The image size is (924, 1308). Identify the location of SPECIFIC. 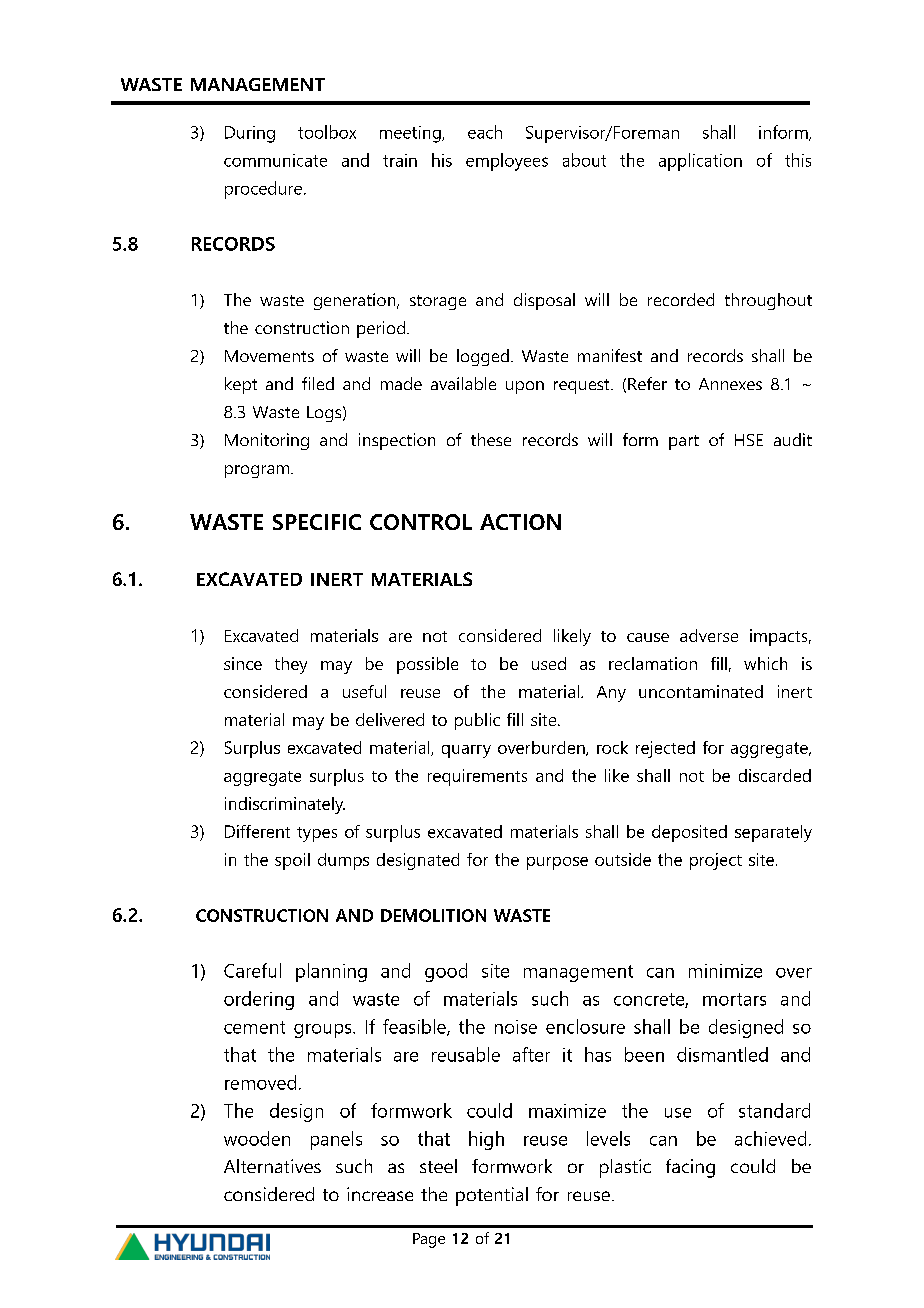
(317, 522).
